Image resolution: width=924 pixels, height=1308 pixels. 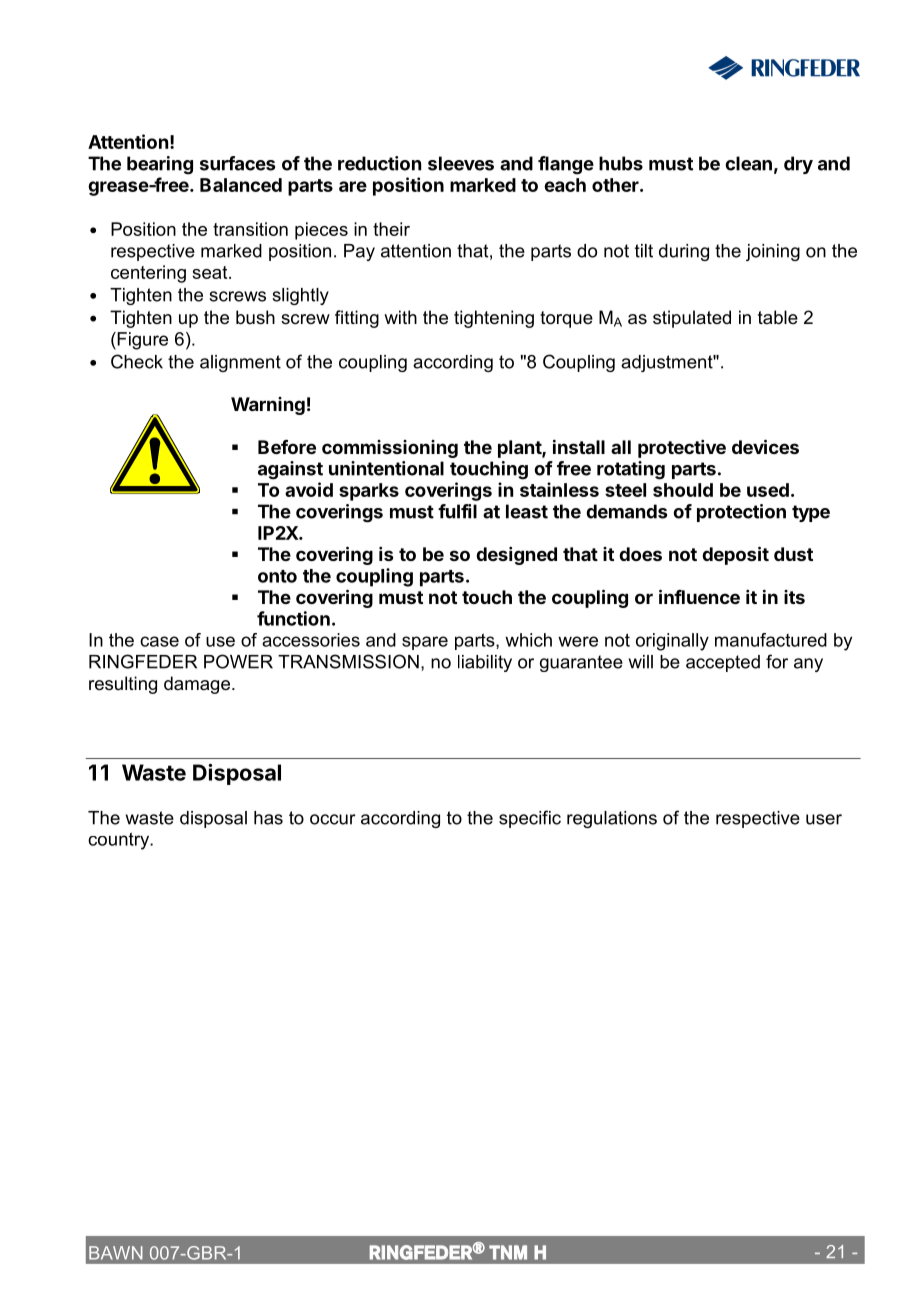 What do you see at coordinates (120, 841) in the image?
I see `country` at bounding box center [120, 841].
